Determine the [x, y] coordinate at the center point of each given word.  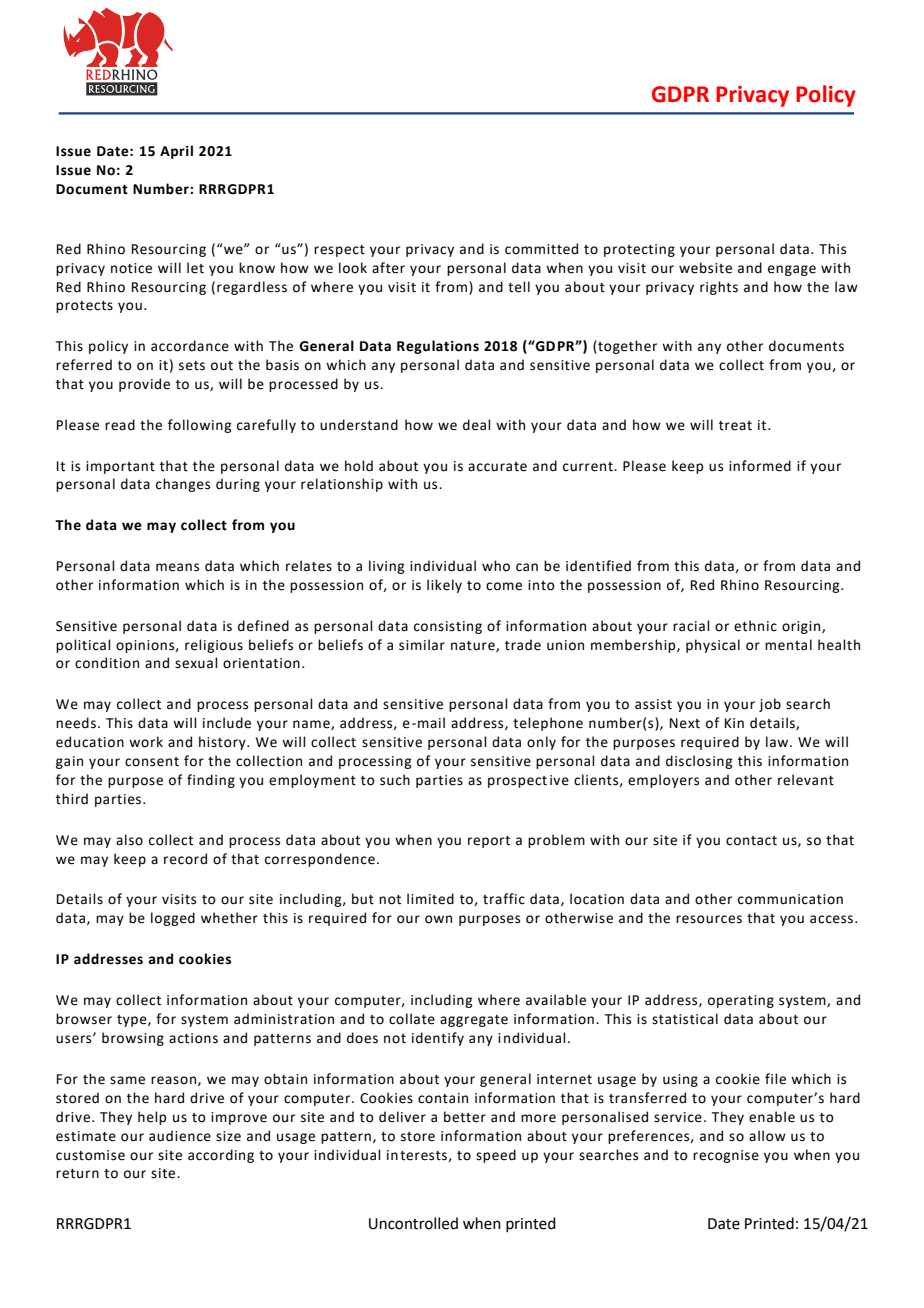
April [176, 152]
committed [541, 249]
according [221, 1156]
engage [792, 270]
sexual [196, 663]
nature [474, 646]
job [770, 705]
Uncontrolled [413, 1223]
